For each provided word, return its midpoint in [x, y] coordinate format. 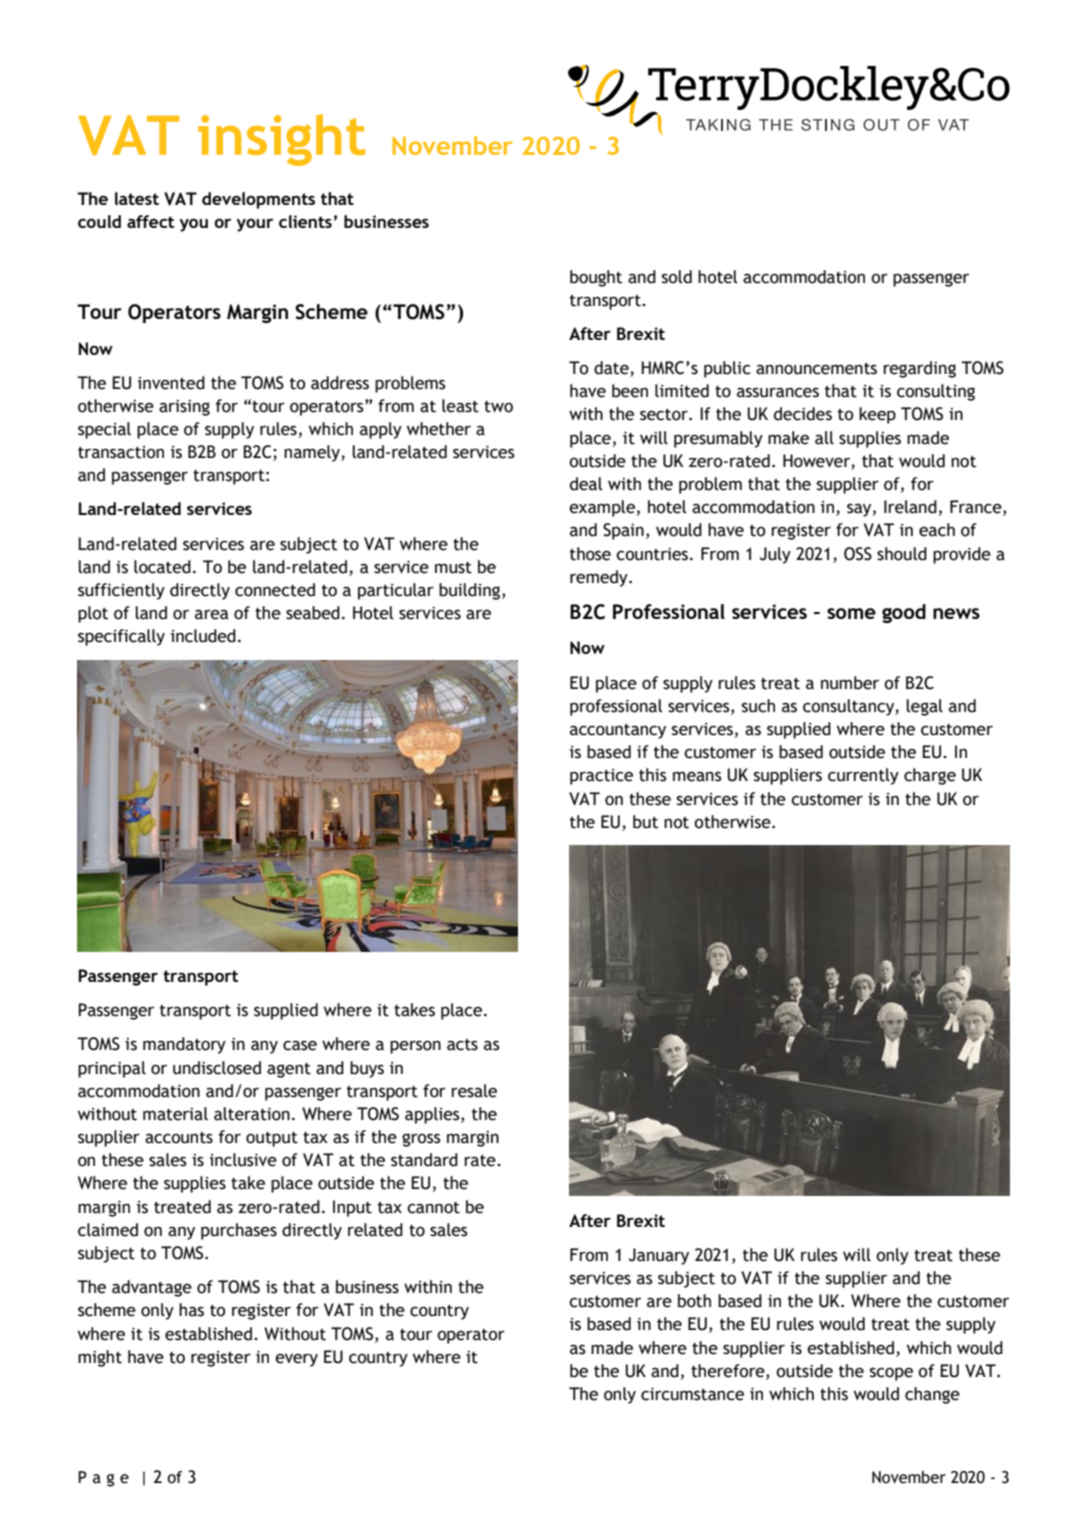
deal [586, 484]
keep [877, 415]
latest [137, 198]
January [659, 1256]
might [100, 1358]
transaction [121, 452]
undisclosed [217, 1068]
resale [474, 1091]
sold [677, 277]
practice [601, 777]
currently [863, 776]
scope [891, 1374]
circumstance [692, 1394]
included [203, 636]
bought [596, 278]
